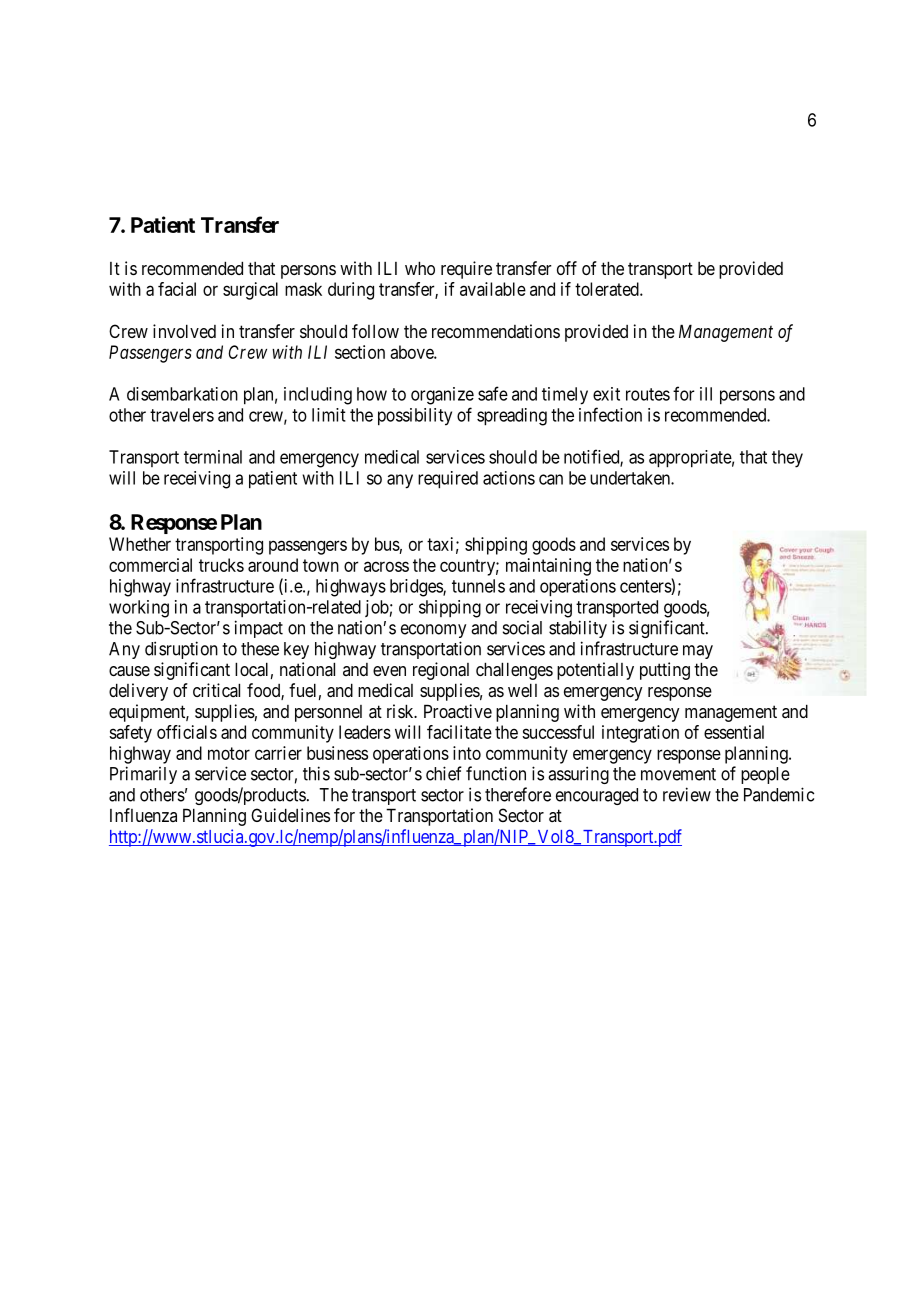  What do you see at coordinates (493, 289) in the screenshot?
I see `available` at bounding box center [493, 289].
